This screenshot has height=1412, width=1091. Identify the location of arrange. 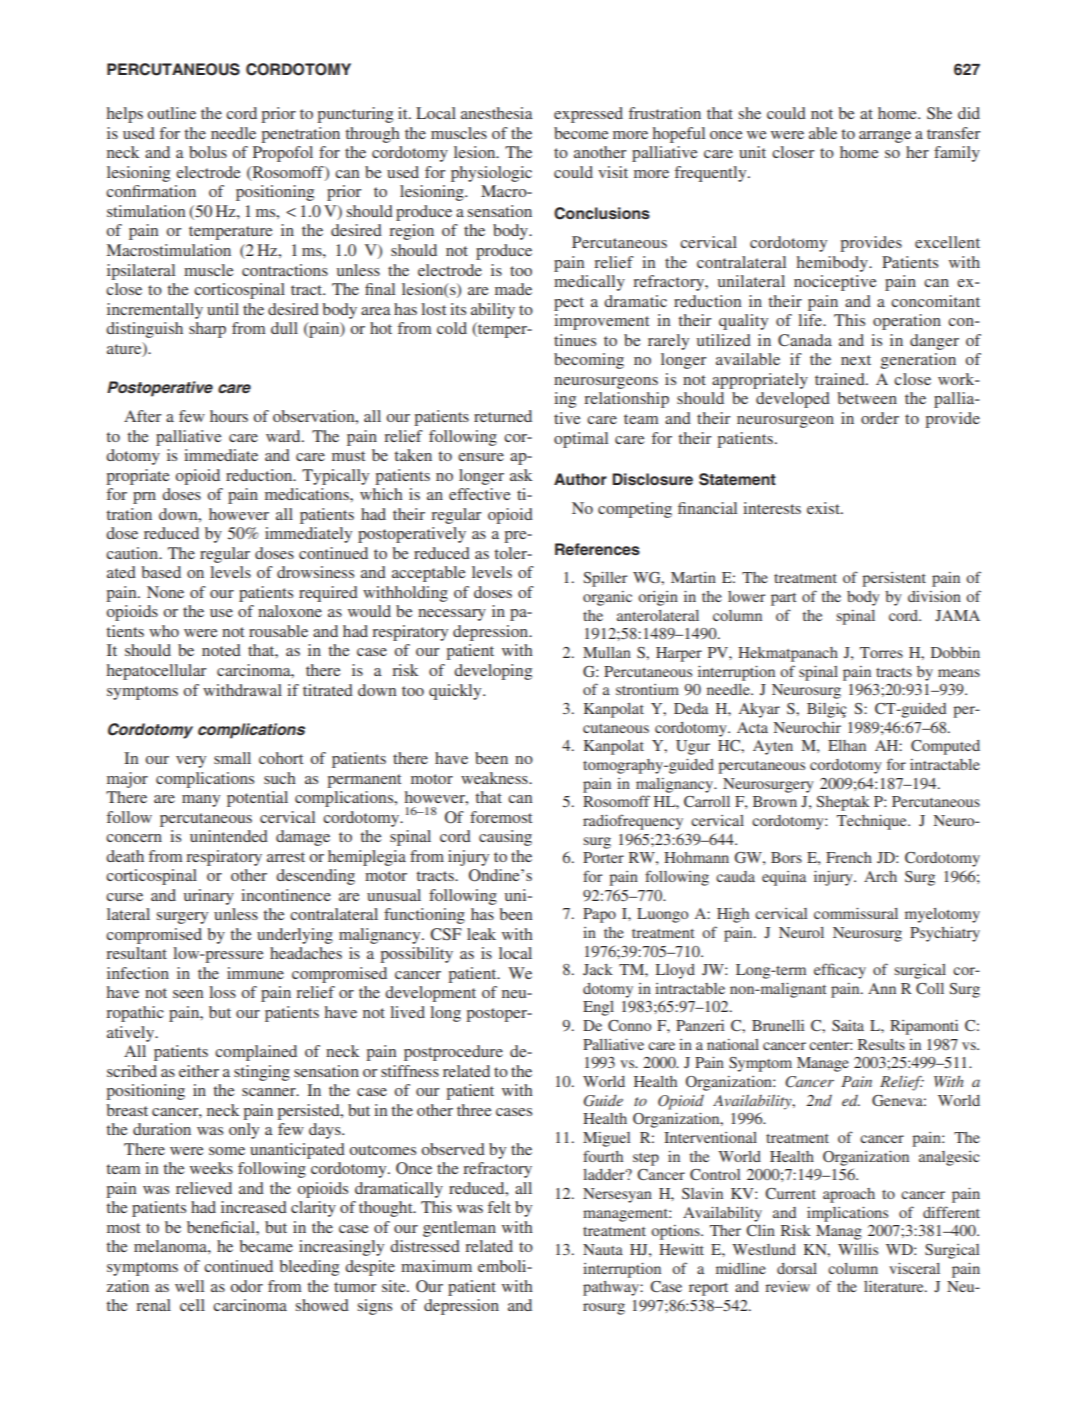
(885, 137).
